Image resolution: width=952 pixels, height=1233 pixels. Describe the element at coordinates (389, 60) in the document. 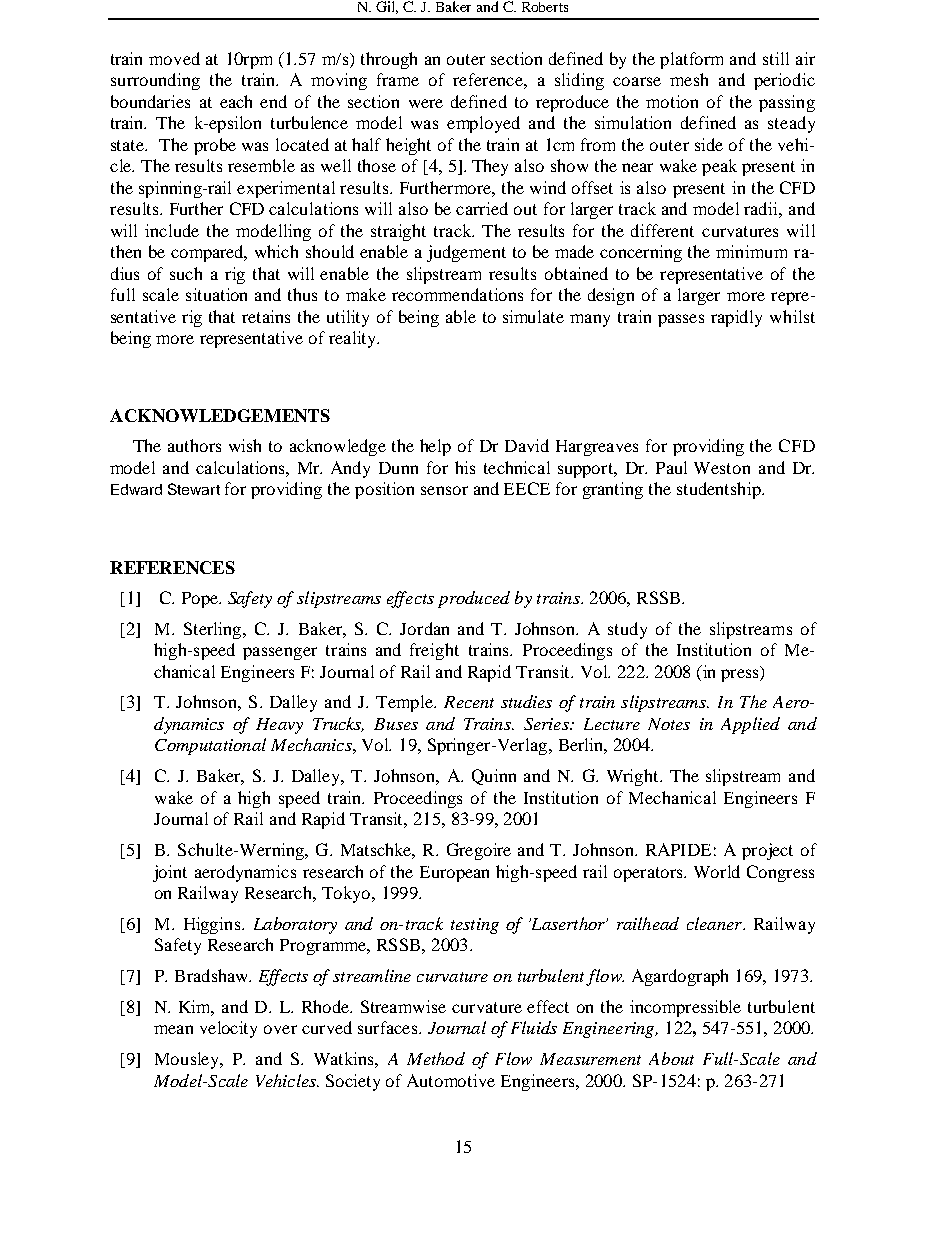

I see `through` at that location.
